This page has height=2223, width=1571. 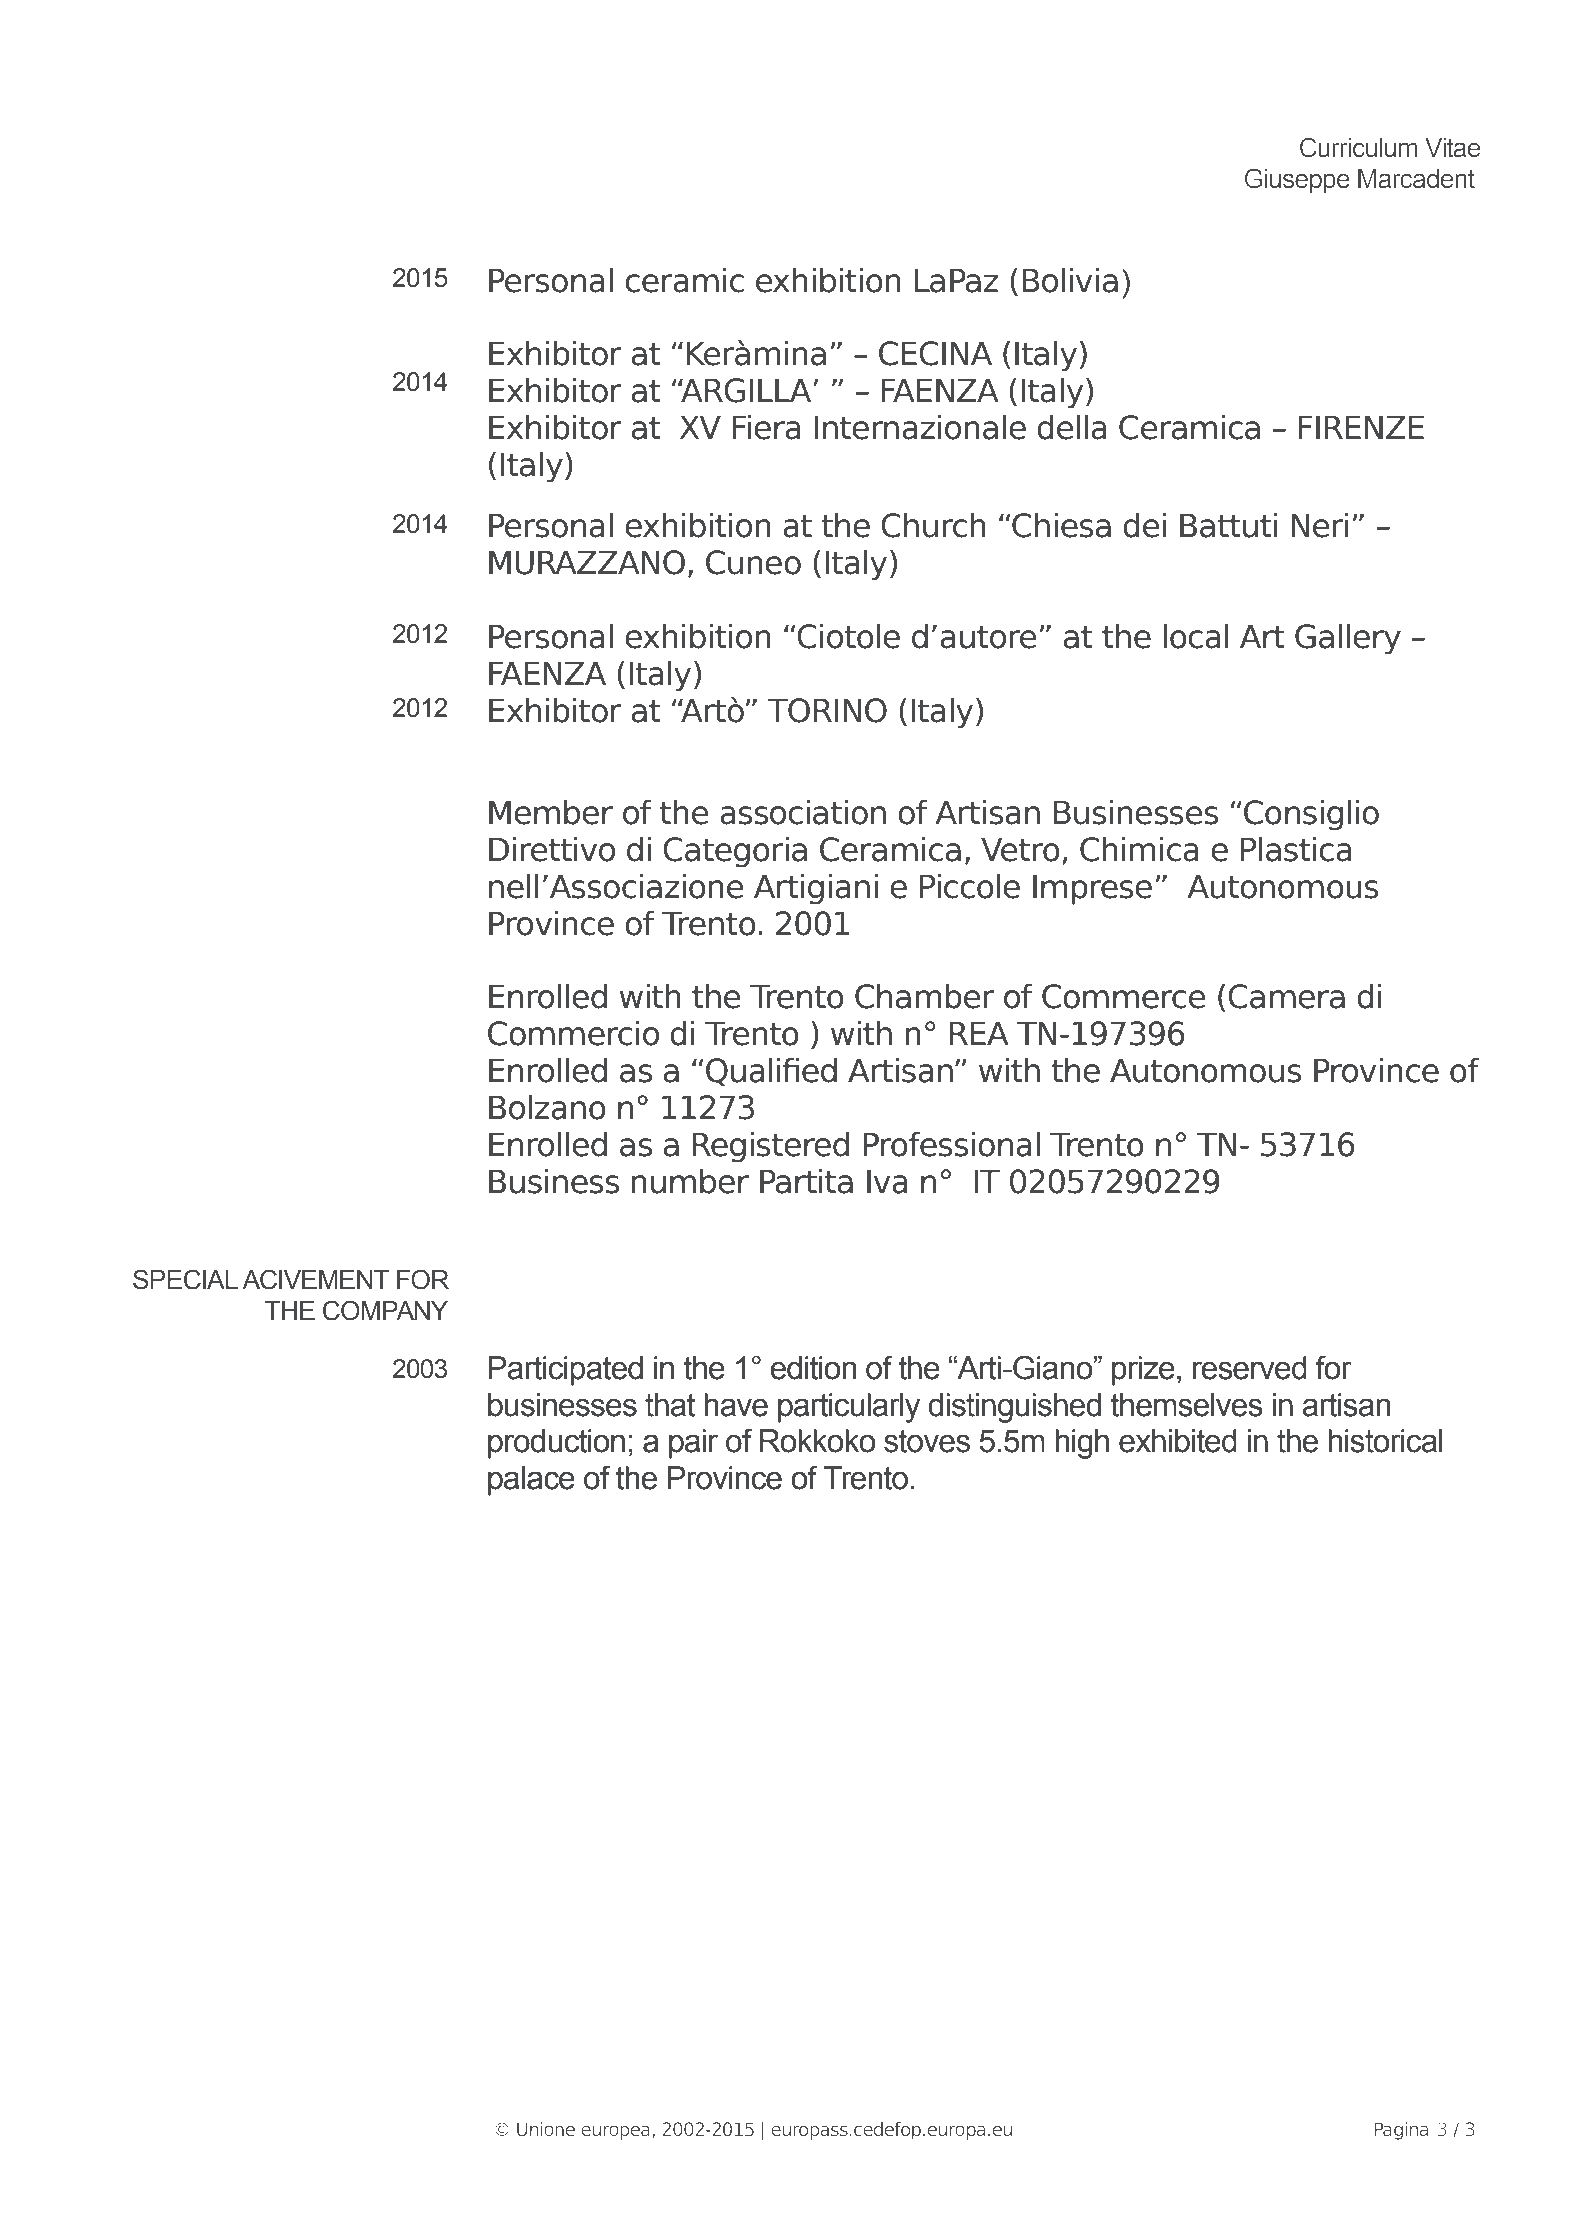 What do you see at coordinates (1297, 181) in the page?
I see `Giuseppe` at bounding box center [1297, 181].
